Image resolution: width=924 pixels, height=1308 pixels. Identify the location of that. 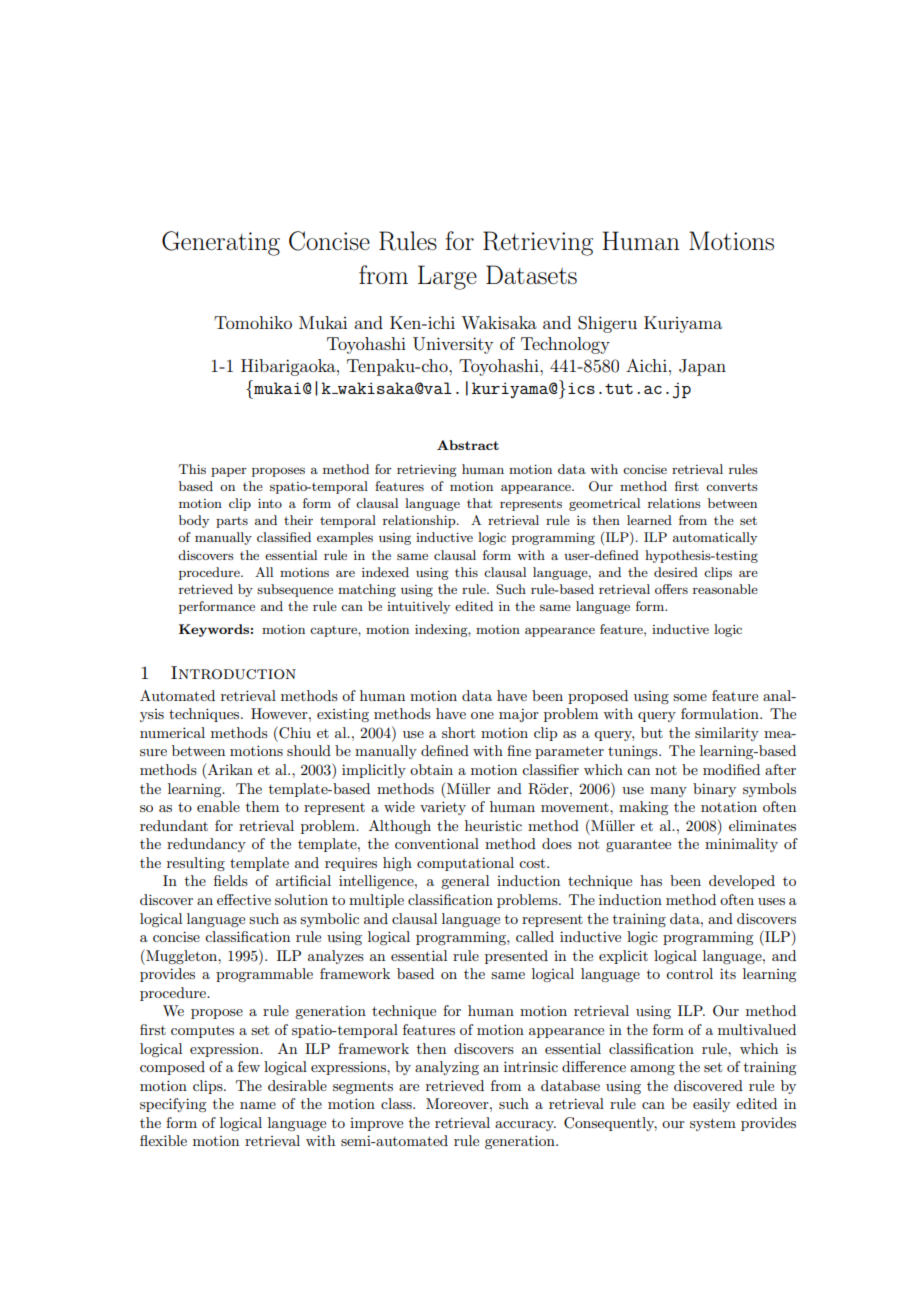
(479, 503).
